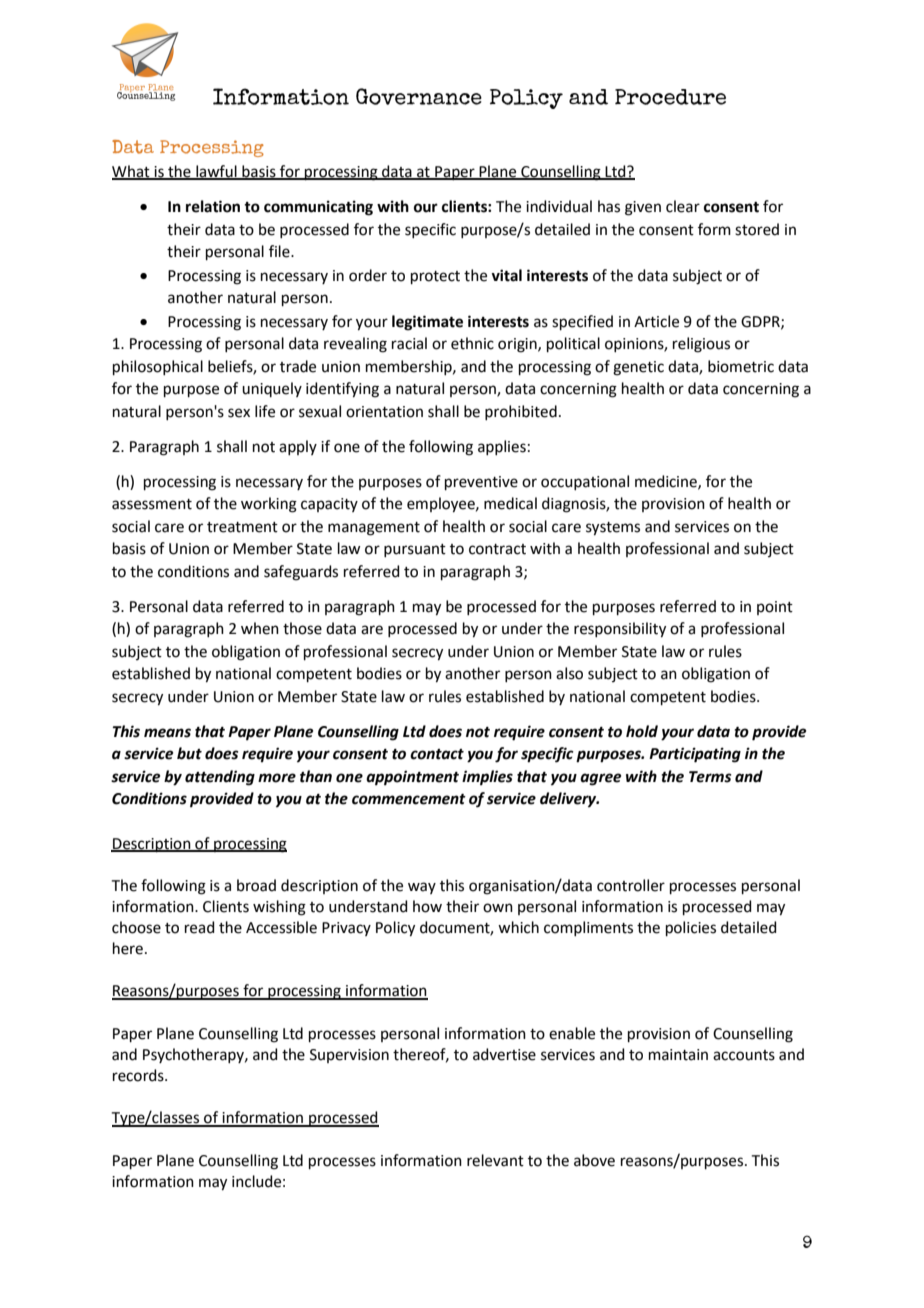  I want to click on attending, so click(220, 778).
